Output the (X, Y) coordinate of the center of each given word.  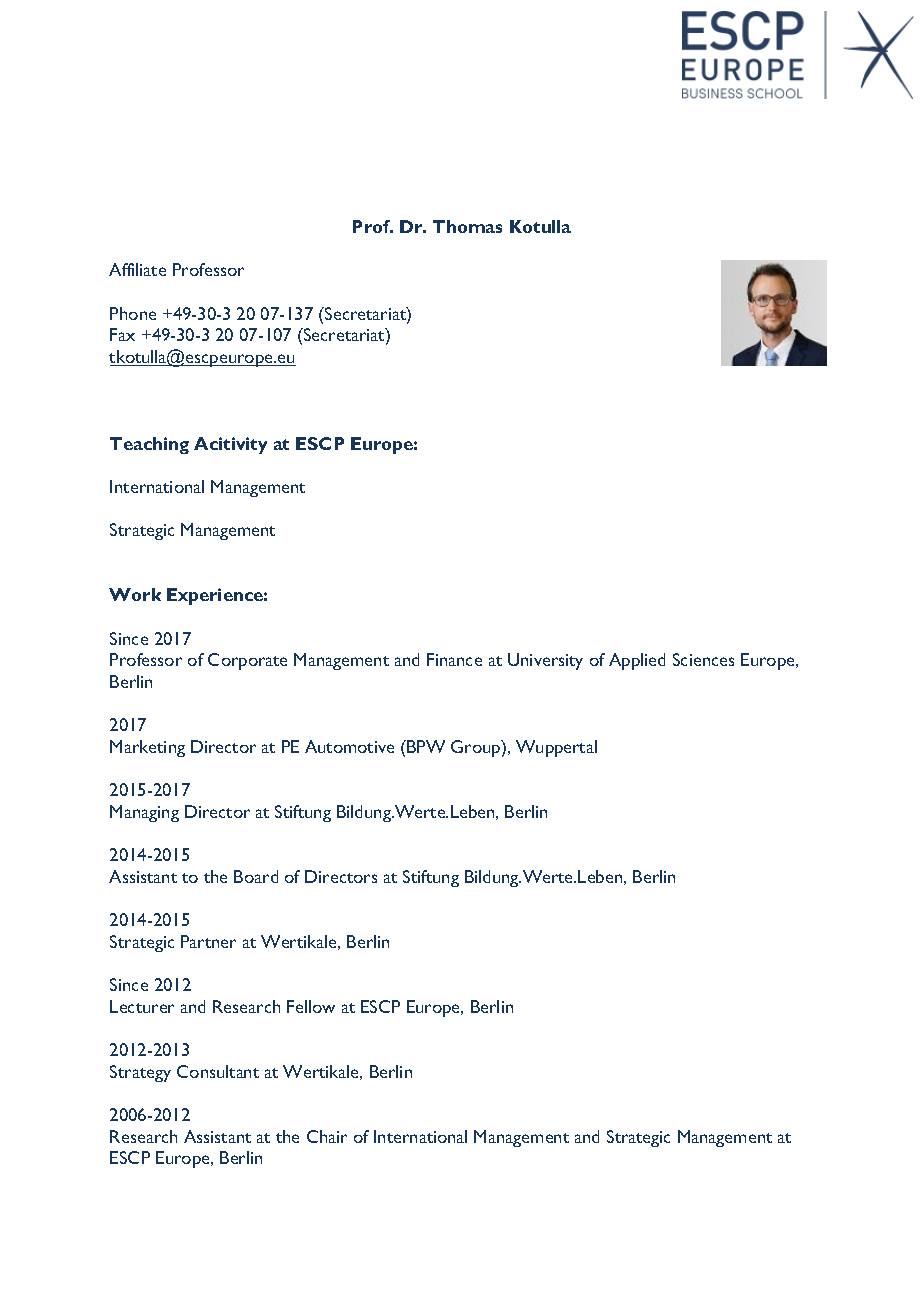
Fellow (311, 1006)
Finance (454, 659)
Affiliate (137, 269)
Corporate (247, 661)
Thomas (467, 226)
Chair (327, 1136)
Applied (637, 661)
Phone (133, 313)
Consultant (218, 1071)
